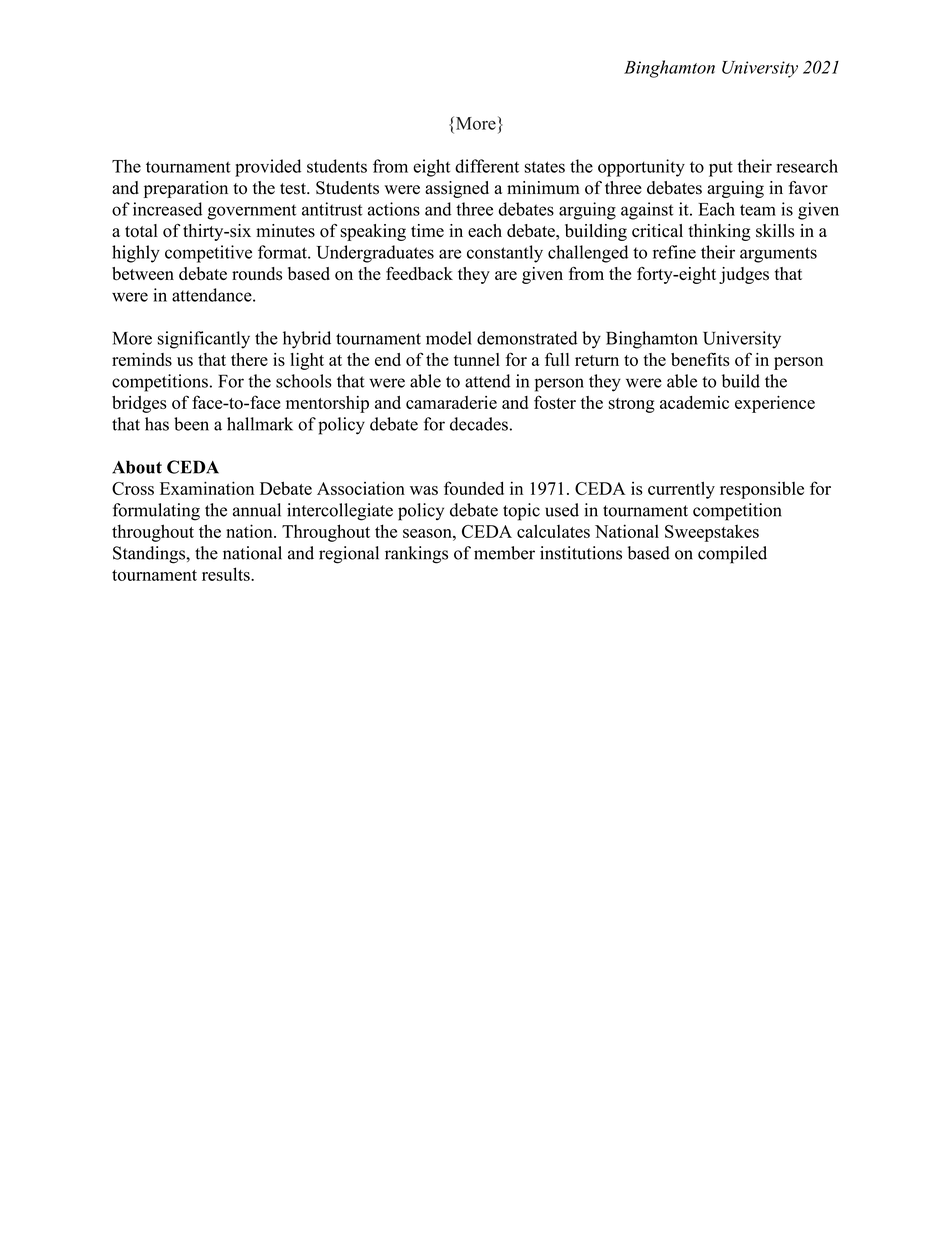 This screenshot has height=1233, width=952. I want to click on experience, so click(775, 404).
